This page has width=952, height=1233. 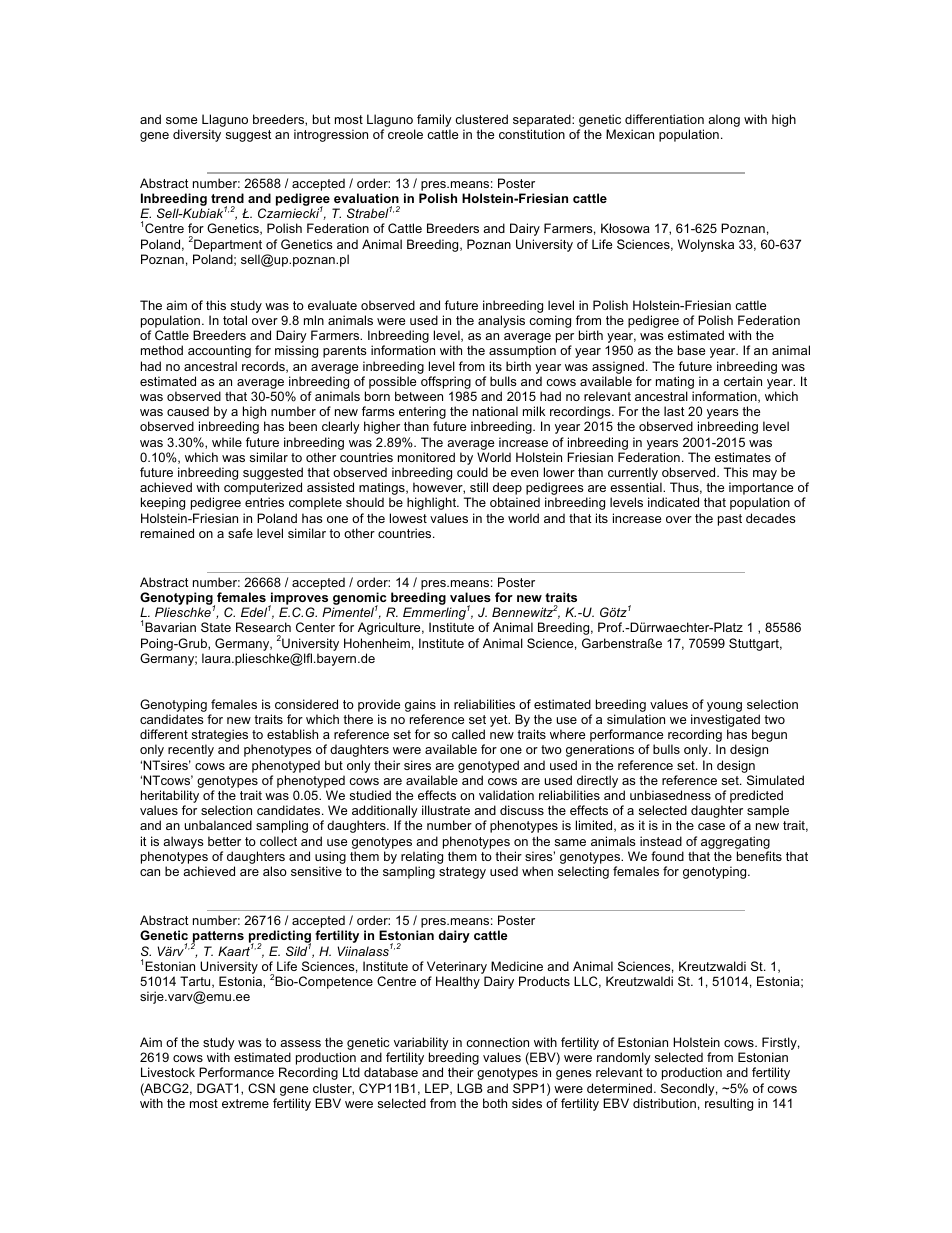 I want to click on family, so click(x=434, y=120).
